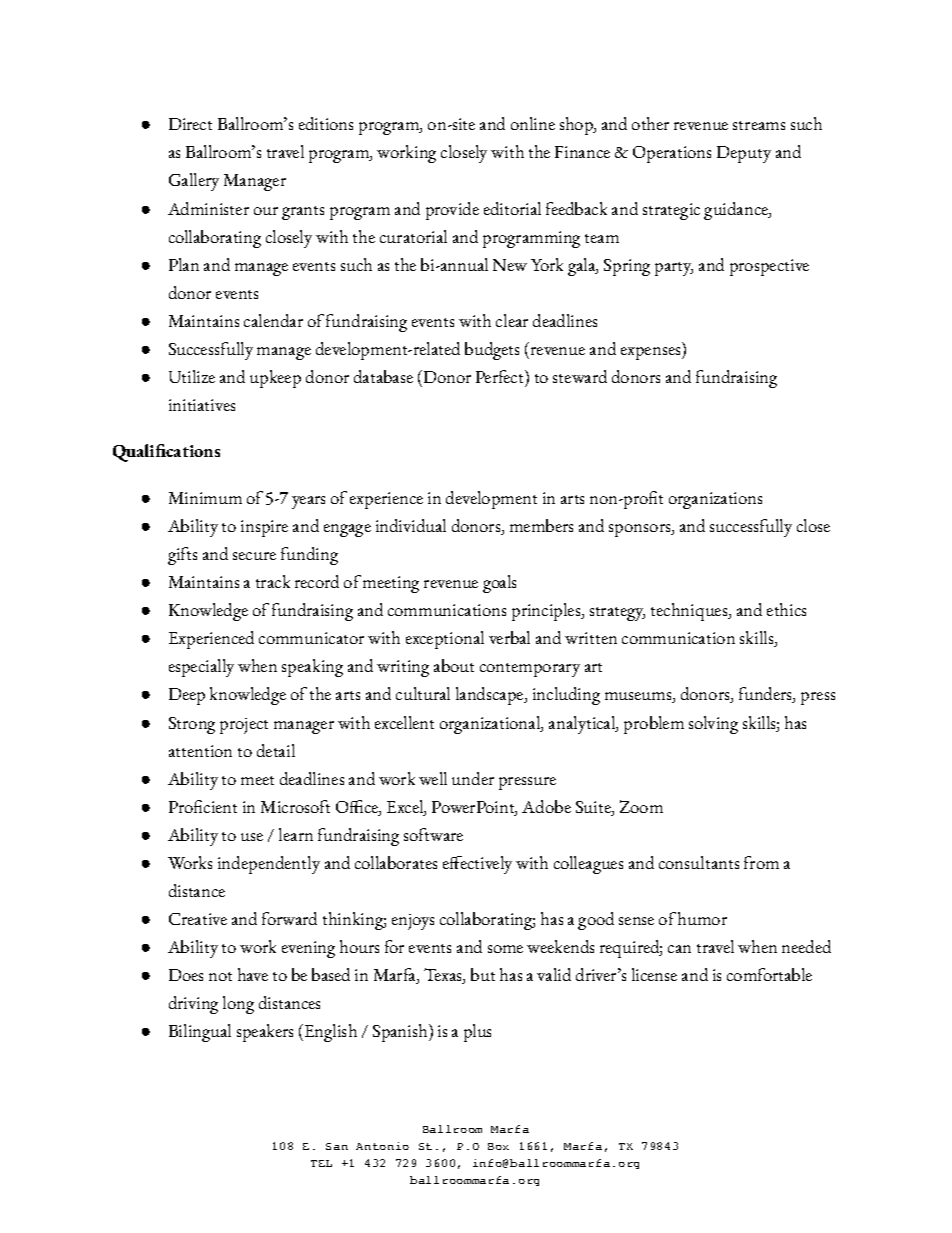 The height and width of the screenshot is (1233, 952). Describe the element at coordinates (492, 351) in the screenshot. I see `budgets` at that location.
